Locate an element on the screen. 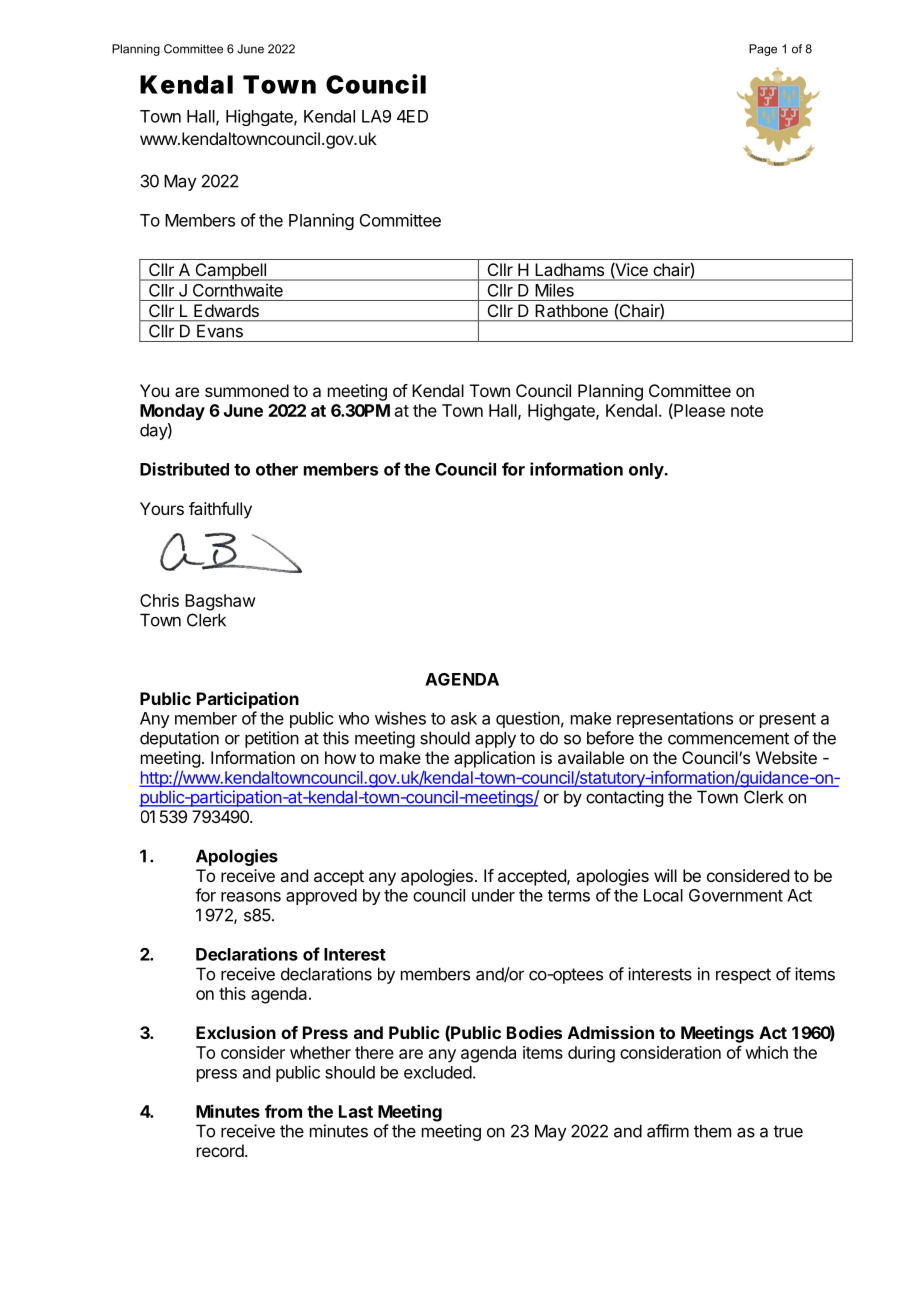  commencement is located at coordinates (728, 738).
